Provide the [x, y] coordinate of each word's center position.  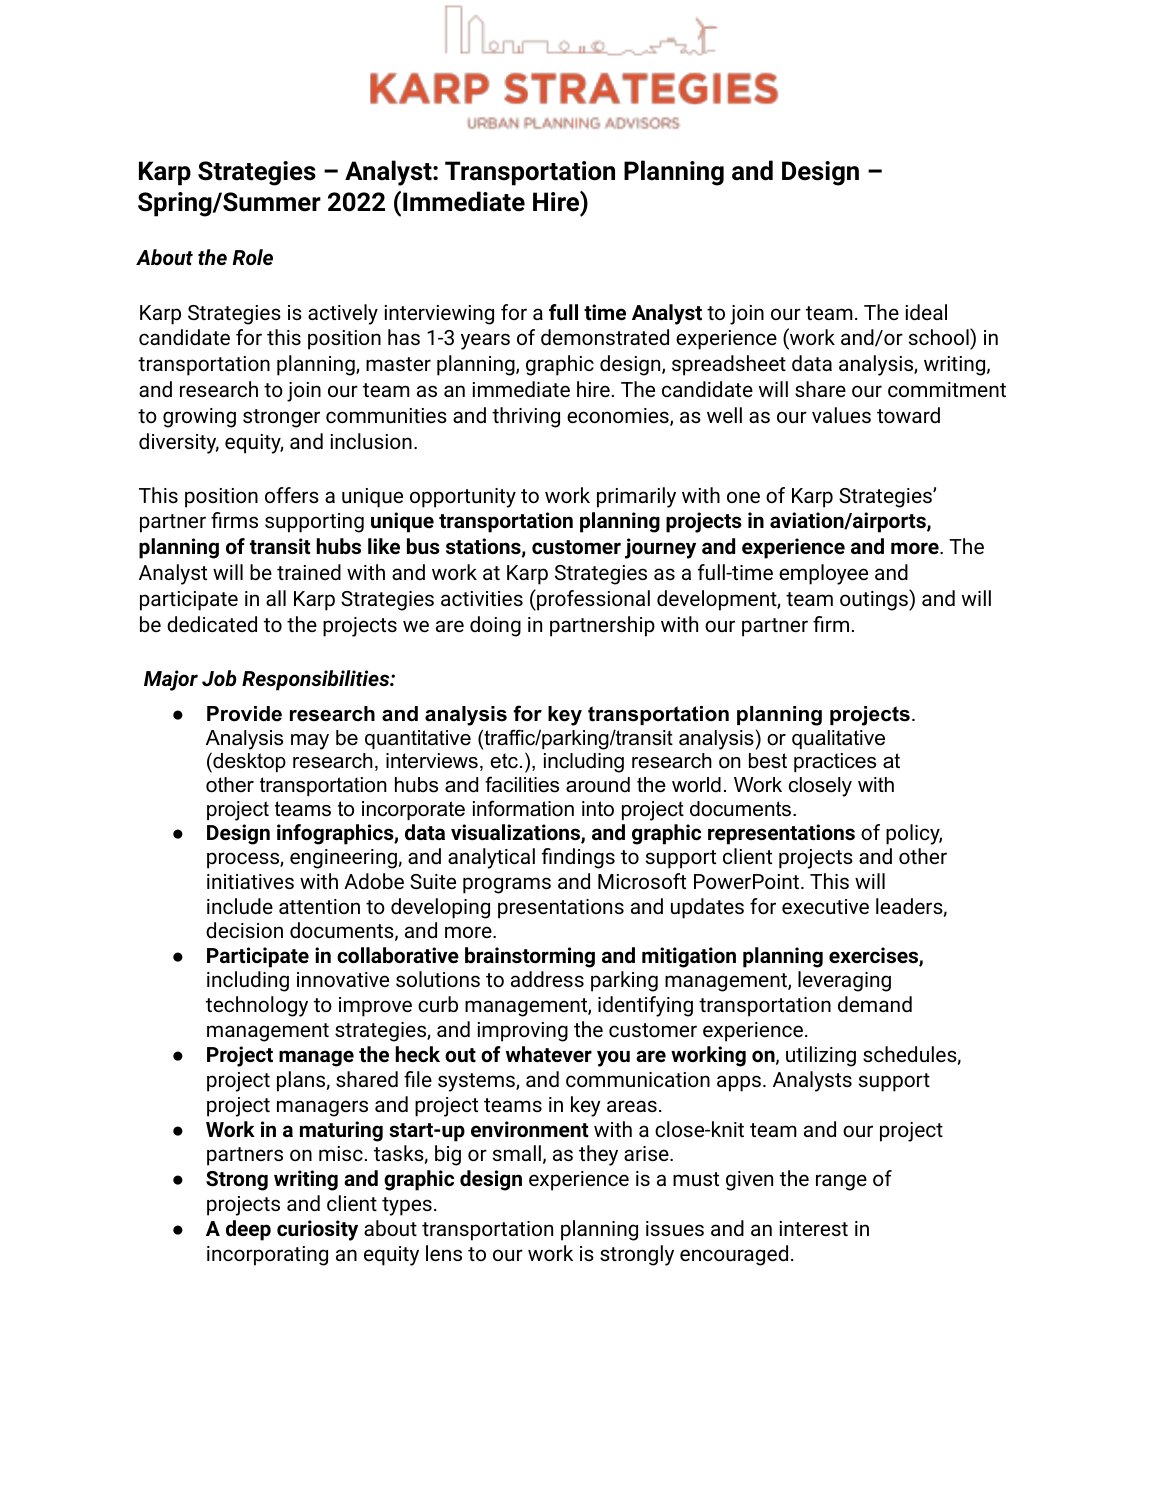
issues [675, 1228]
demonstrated [605, 337]
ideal [926, 312]
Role [252, 257]
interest [814, 1228]
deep [248, 1230]
